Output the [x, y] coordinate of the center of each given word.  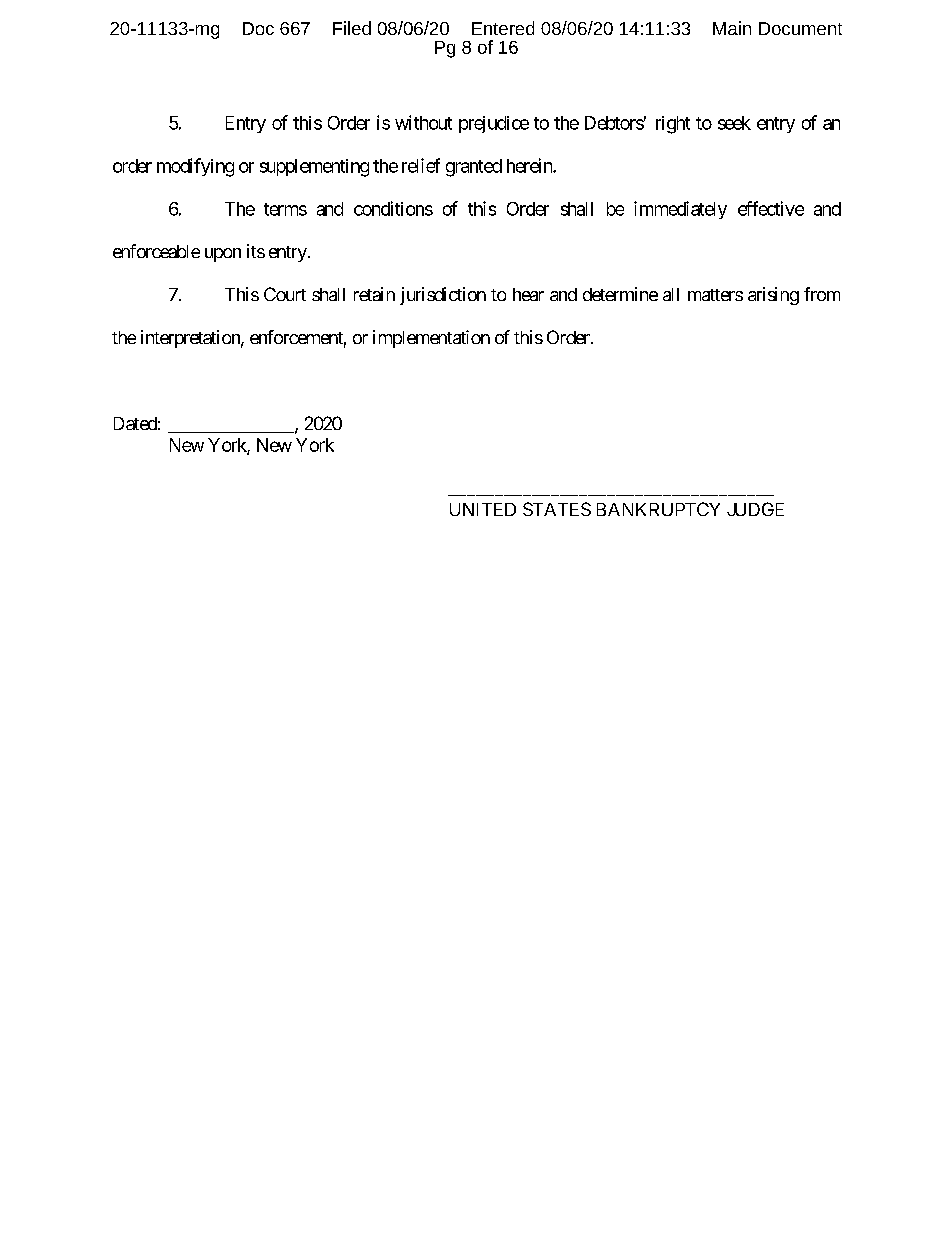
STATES [557, 509]
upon [223, 255]
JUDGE [755, 509]
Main [732, 28]
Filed [352, 28]
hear [528, 294]
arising [773, 296]
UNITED [483, 509]
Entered [503, 28]
